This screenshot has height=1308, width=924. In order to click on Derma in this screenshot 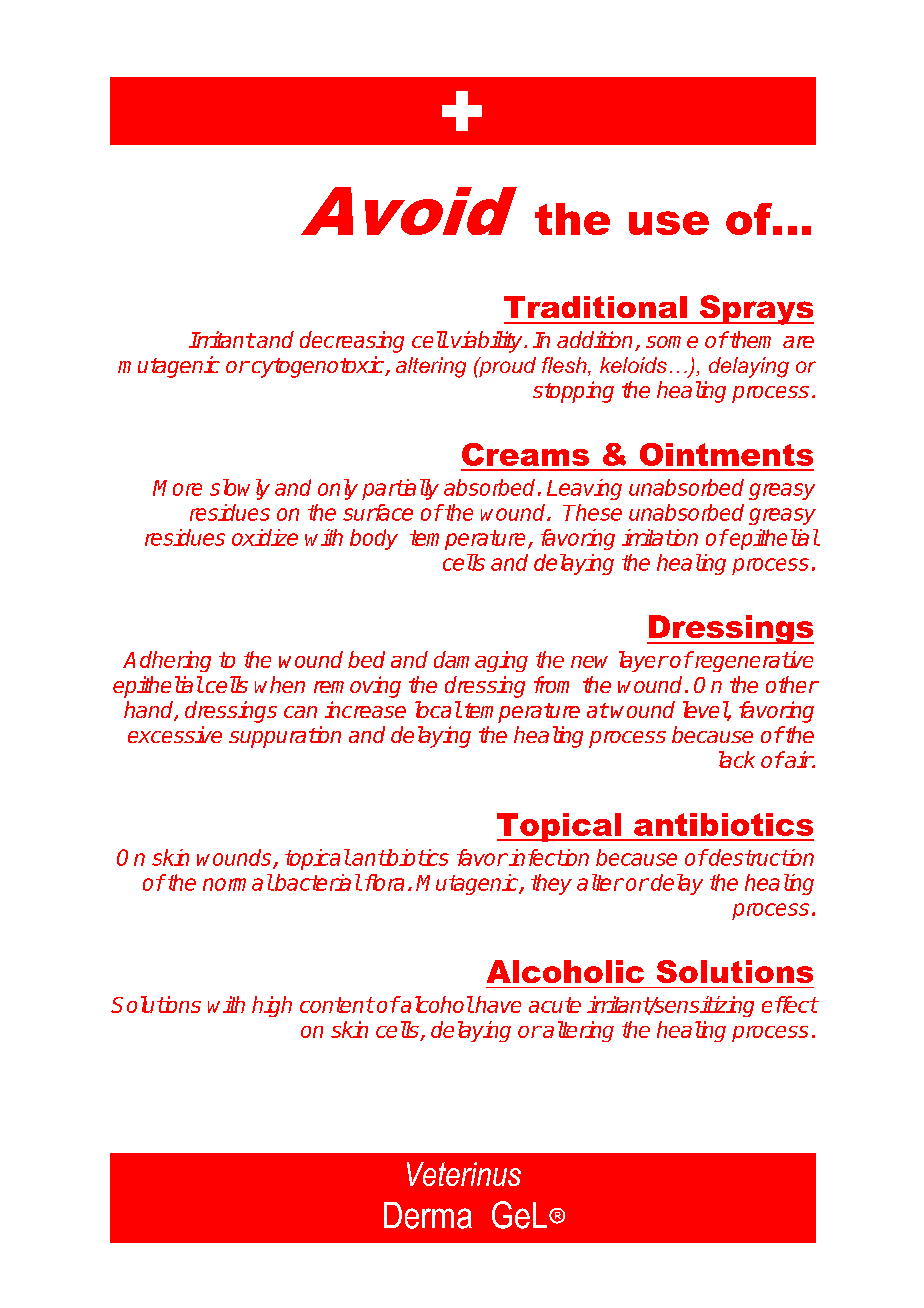, I will do `click(428, 1215)`.
